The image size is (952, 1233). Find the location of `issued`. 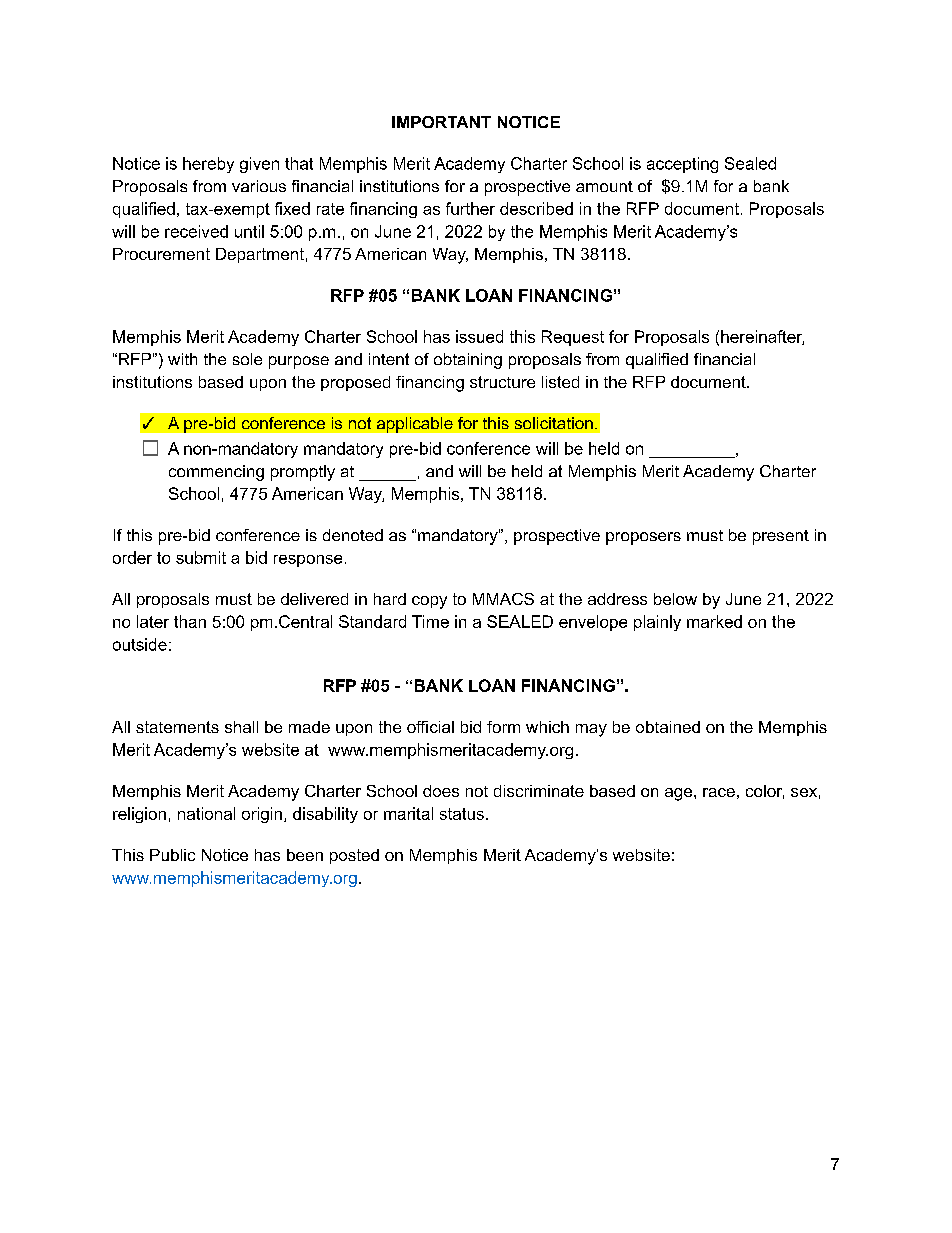

issued is located at coordinates (479, 336).
